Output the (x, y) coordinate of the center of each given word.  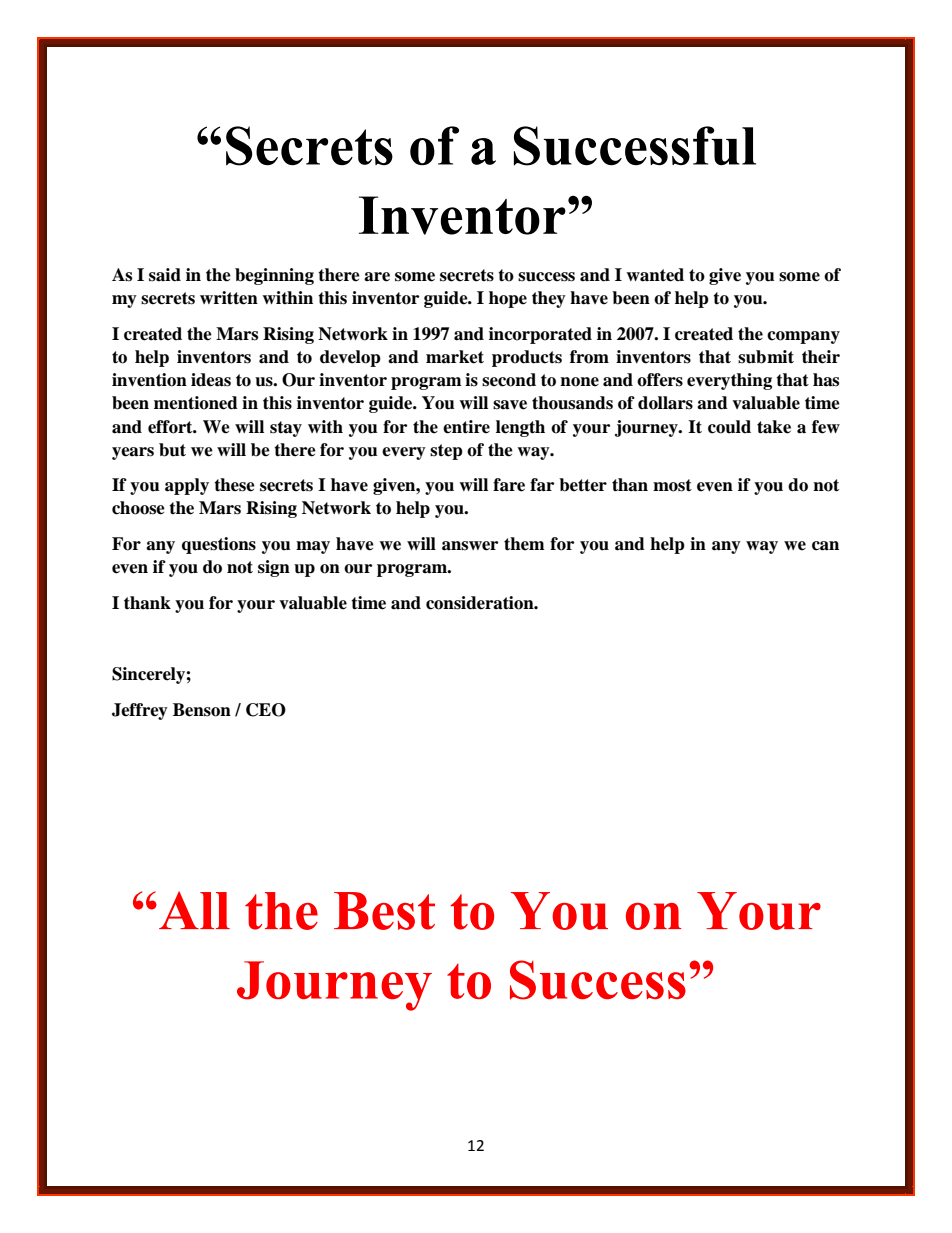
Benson (202, 710)
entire (466, 427)
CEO (266, 710)
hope (508, 299)
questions (219, 545)
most (672, 485)
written (229, 298)
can (825, 546)
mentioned (196, 403)
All (194, 910)
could (729, 427)
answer (470, 546)
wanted (655, 275)
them (524, 544)
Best (384, 911)
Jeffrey (140, 711)
